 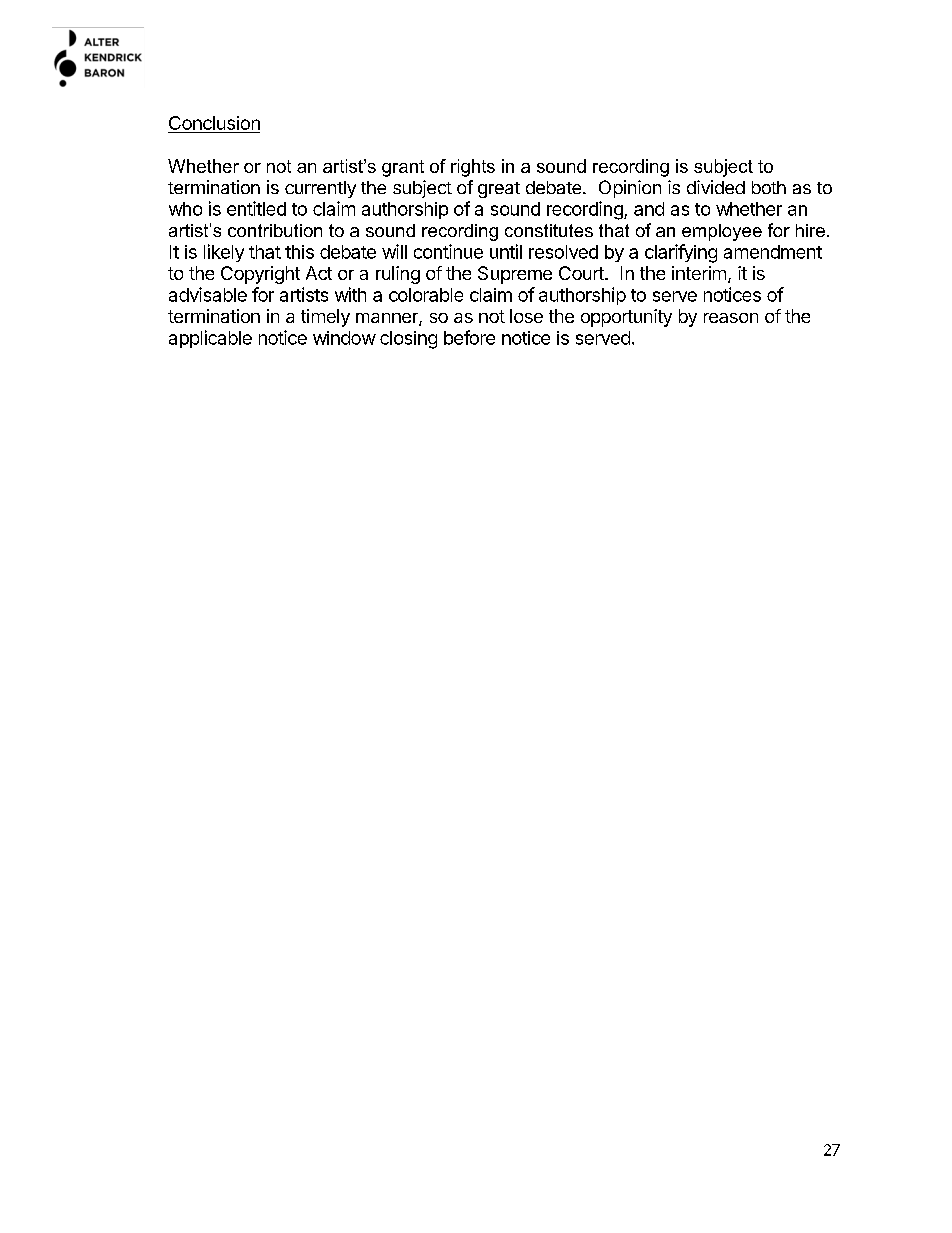 I want to click on rights, so click(x=473, y=168).
